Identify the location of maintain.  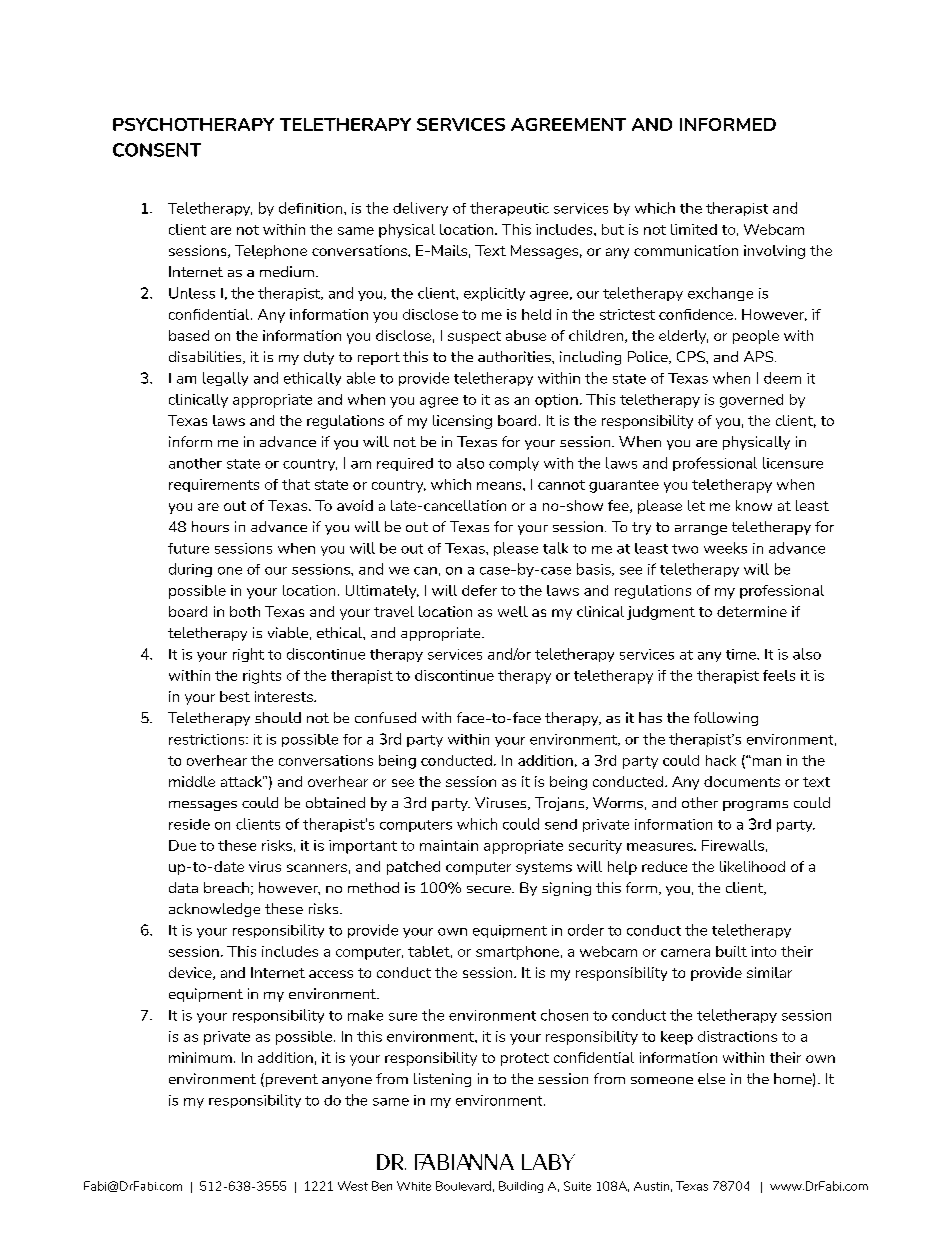
(449, 845).
